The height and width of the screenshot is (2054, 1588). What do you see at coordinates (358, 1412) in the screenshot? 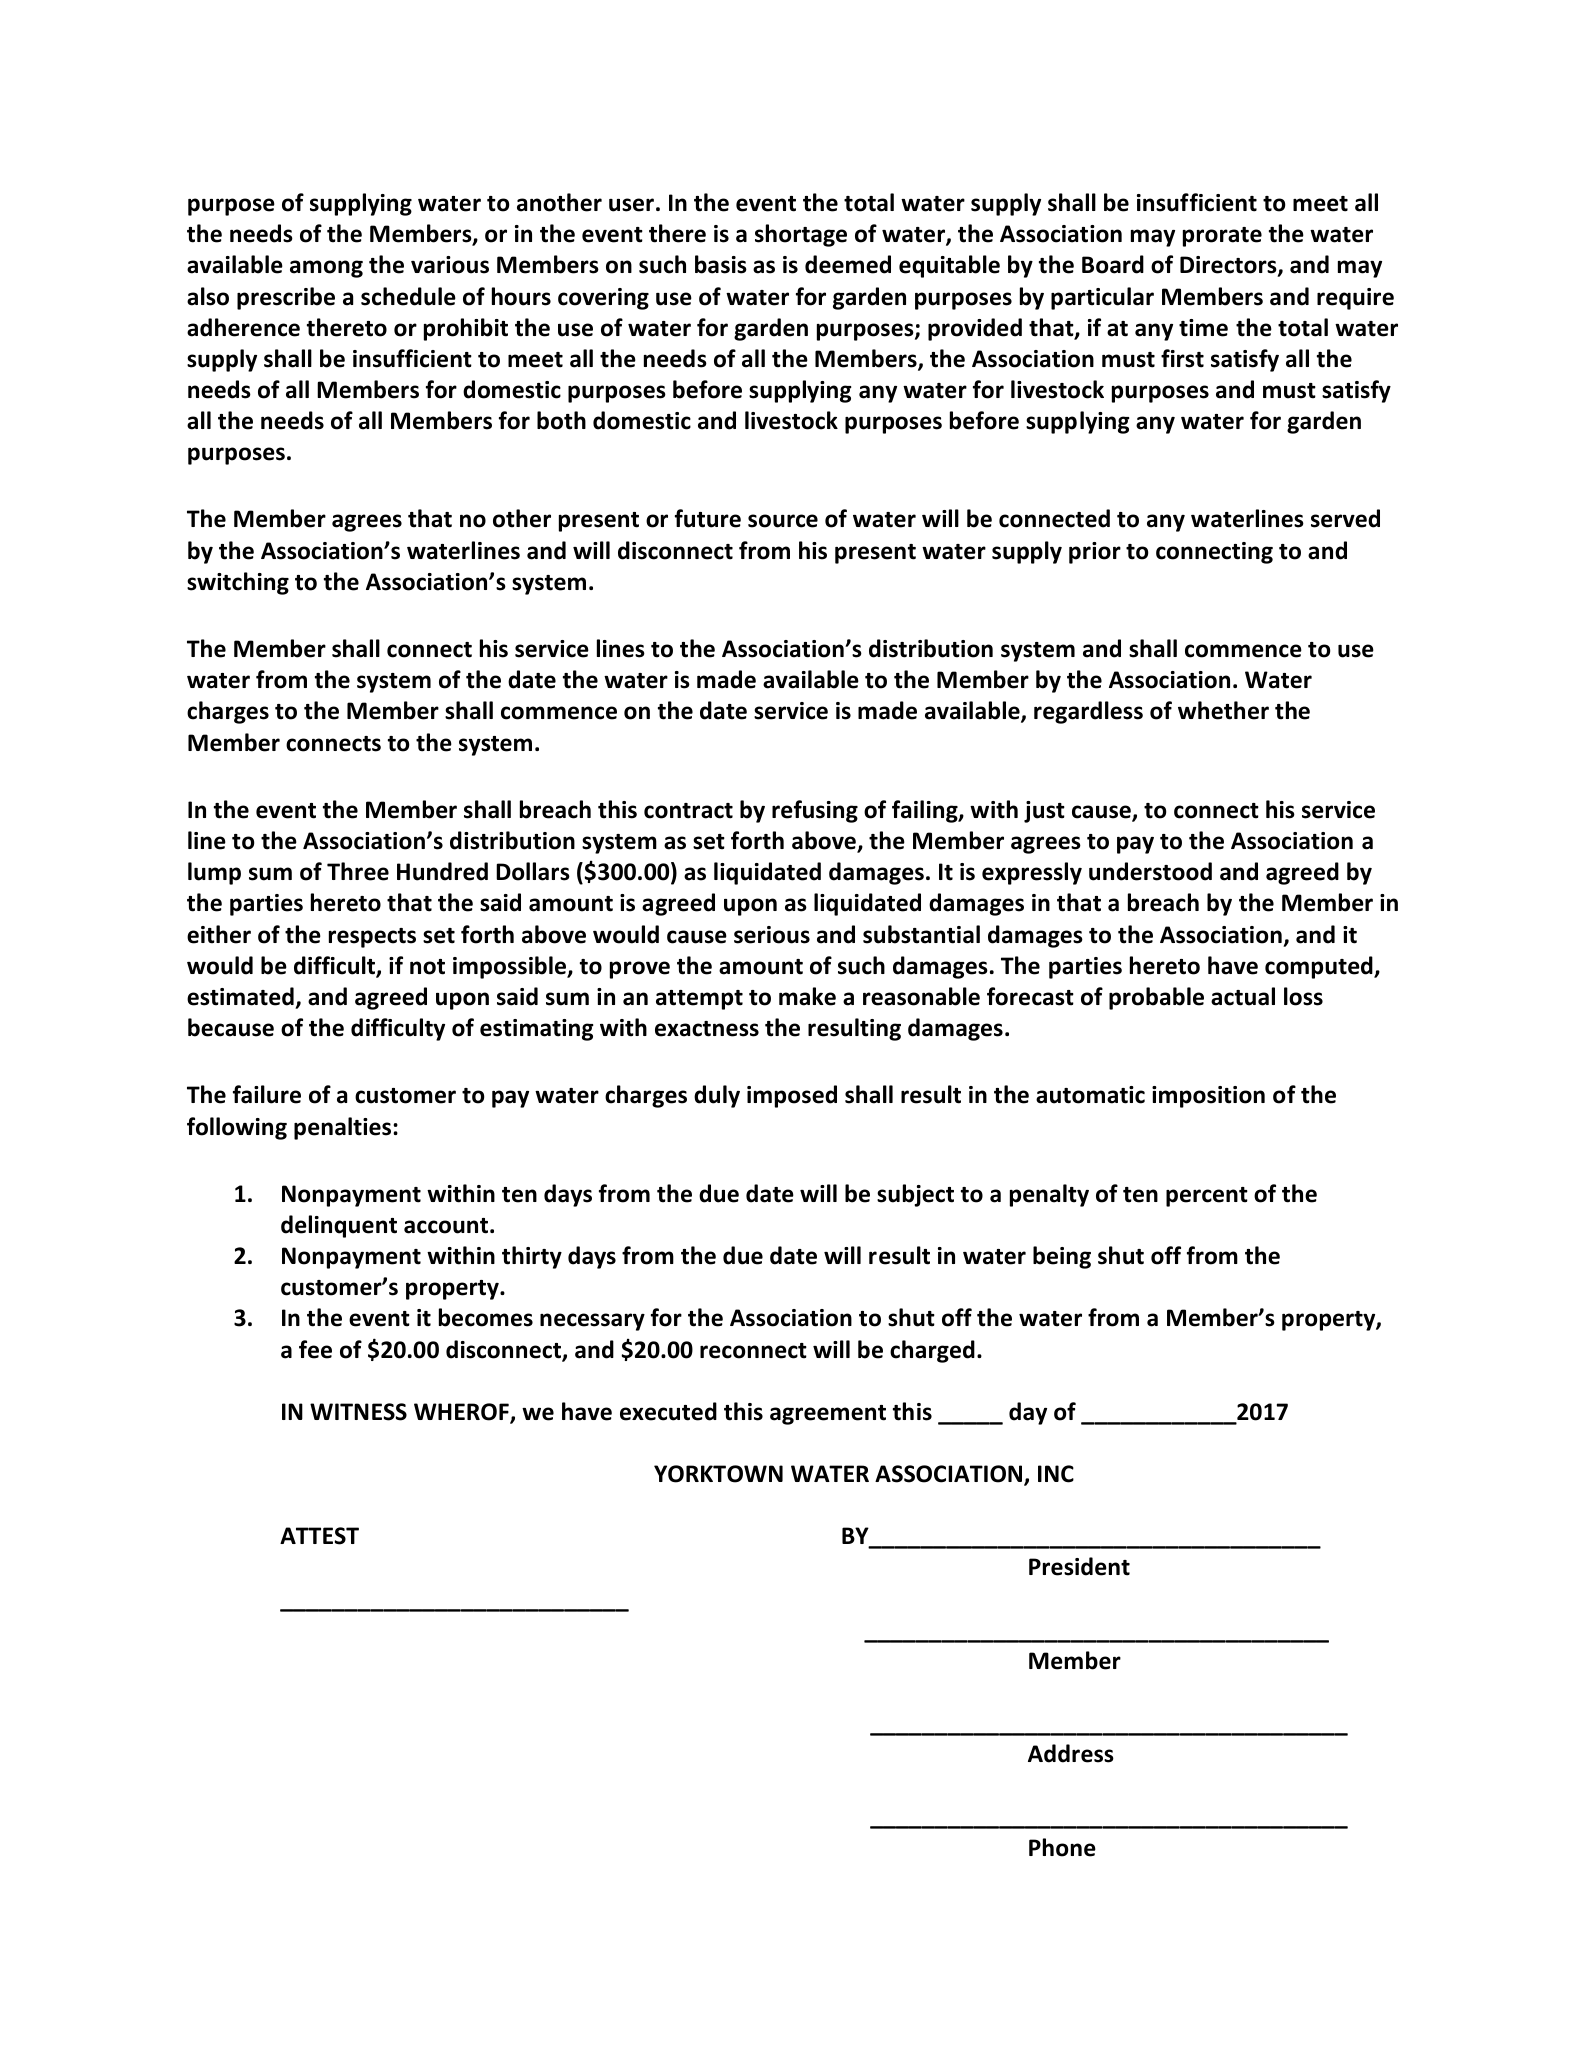
I see `WITNESS` at bounding box center [358, 1412].
